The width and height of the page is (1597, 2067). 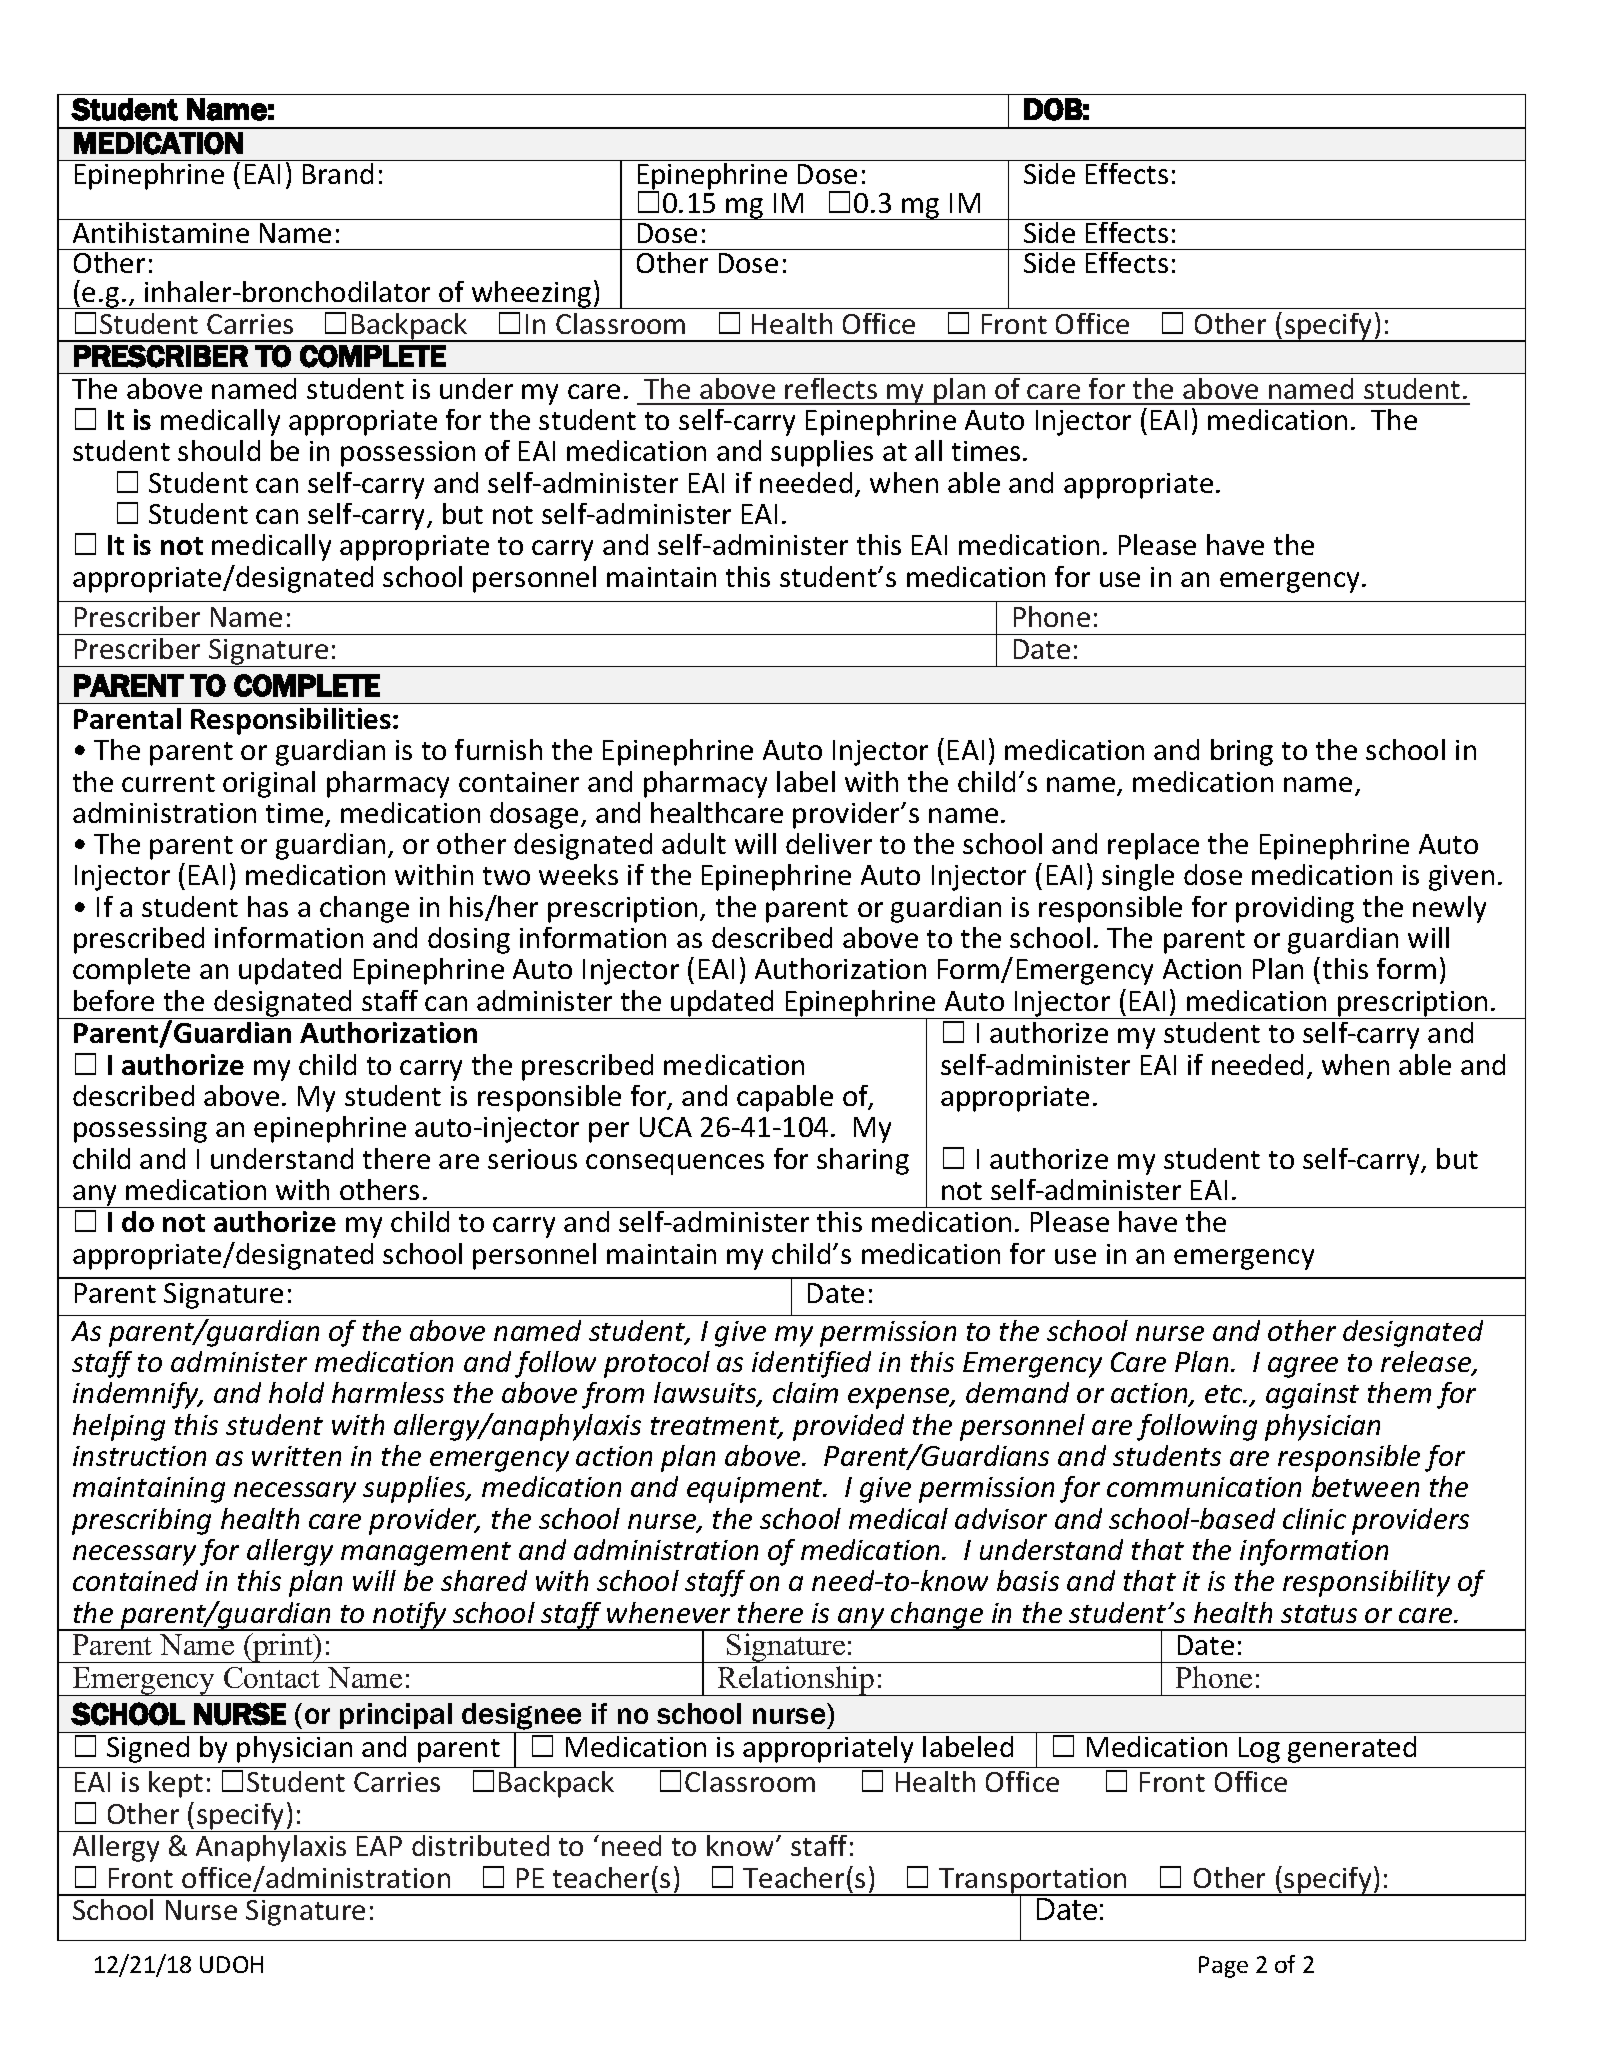 I want to click on Brand, so click(x=338, y=173).
